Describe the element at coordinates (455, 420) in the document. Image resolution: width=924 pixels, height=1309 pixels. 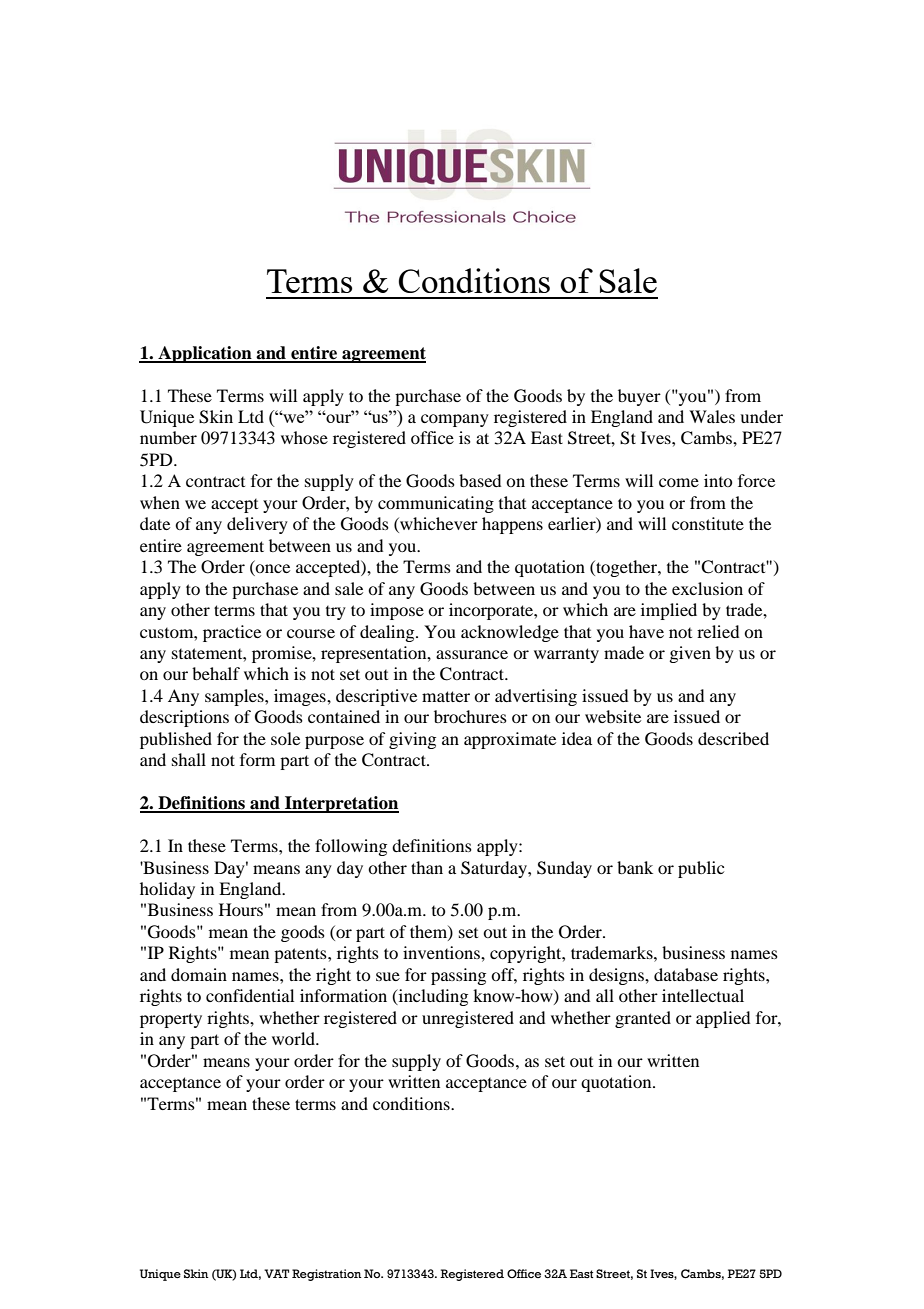
I see `company` at that location.
